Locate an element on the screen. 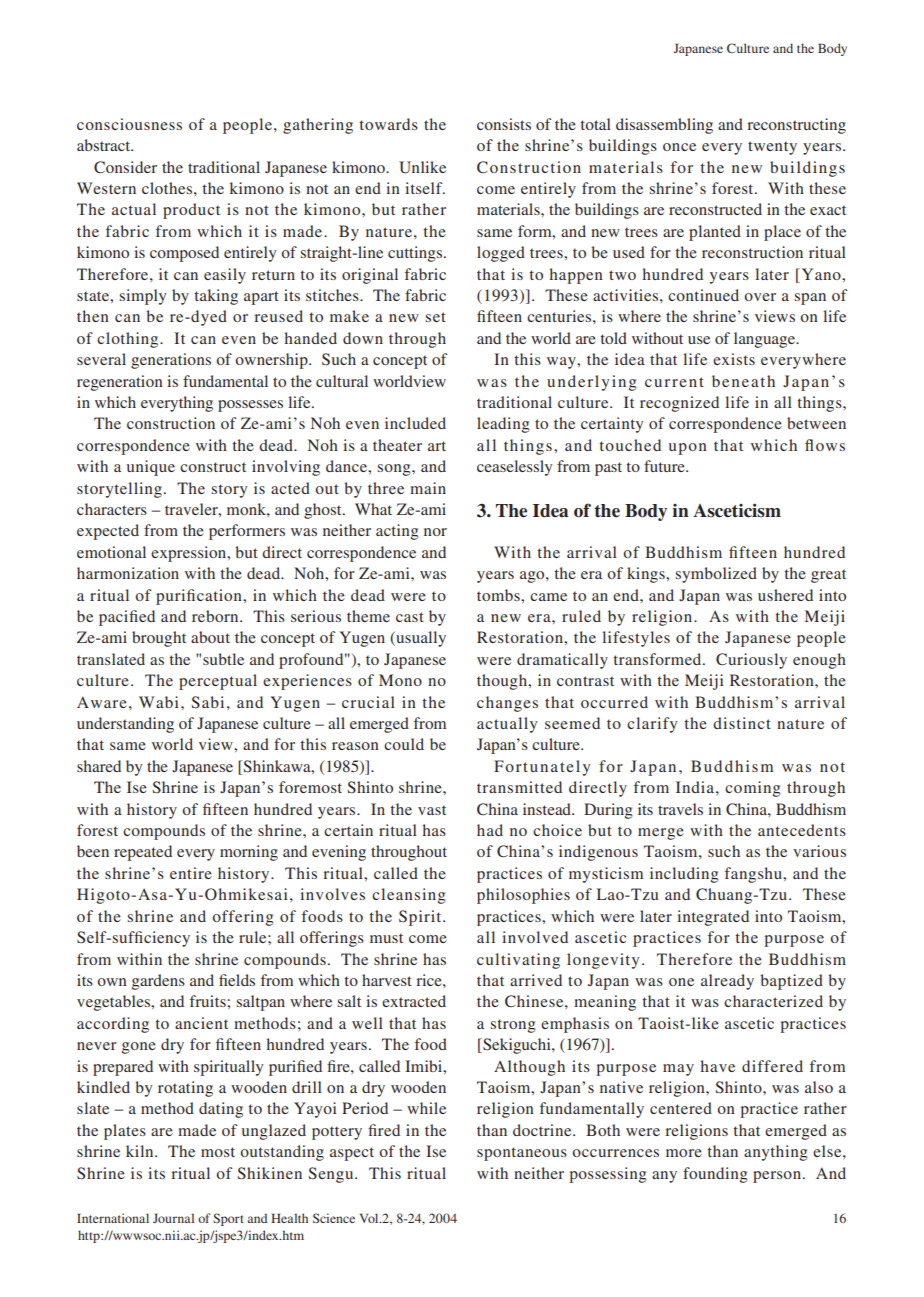 The width and height of the screenshot is (924, 1297). perceptual is located at coordinates (218, 682).
